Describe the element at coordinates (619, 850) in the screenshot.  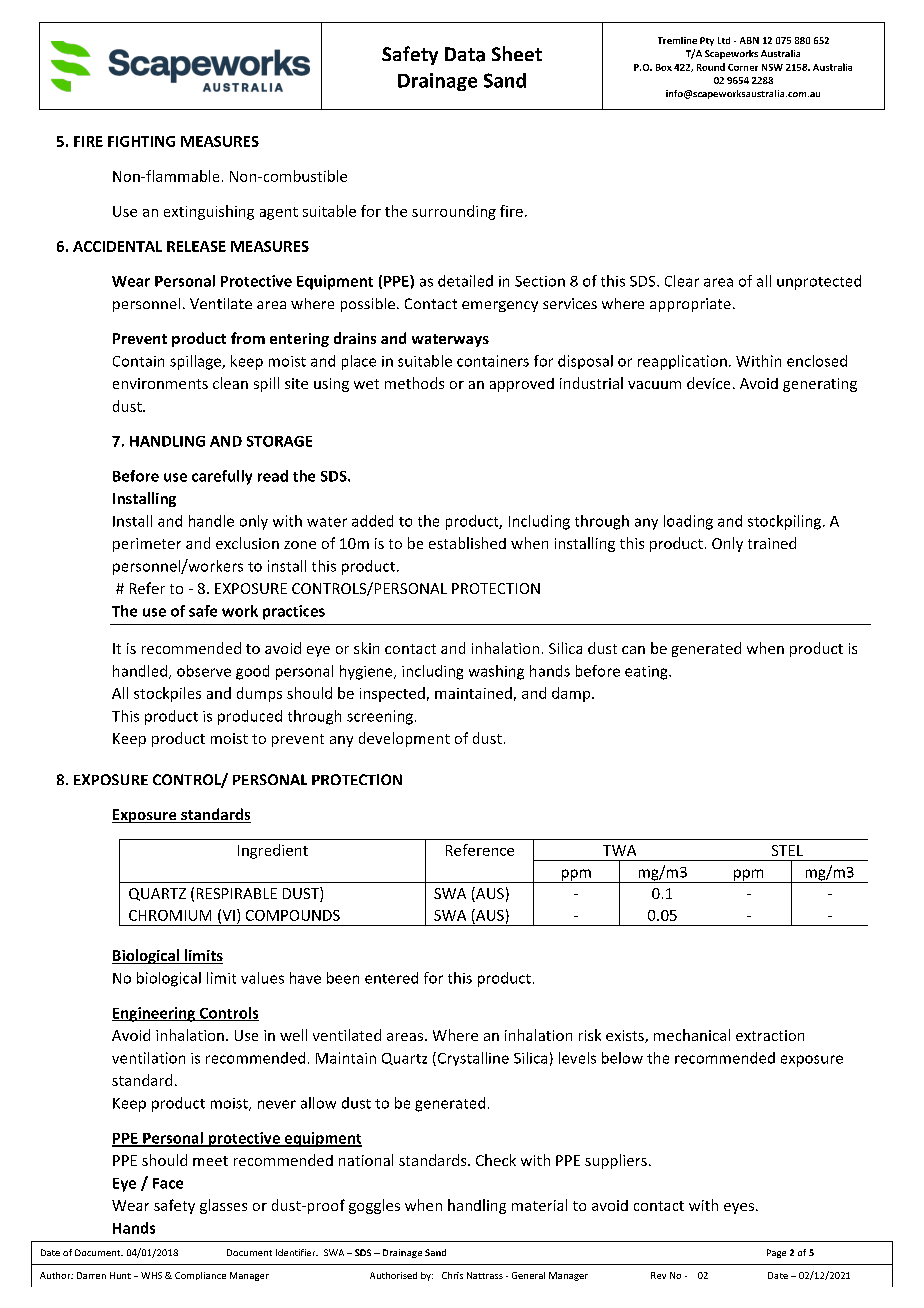
I see `TWA` at that location.
